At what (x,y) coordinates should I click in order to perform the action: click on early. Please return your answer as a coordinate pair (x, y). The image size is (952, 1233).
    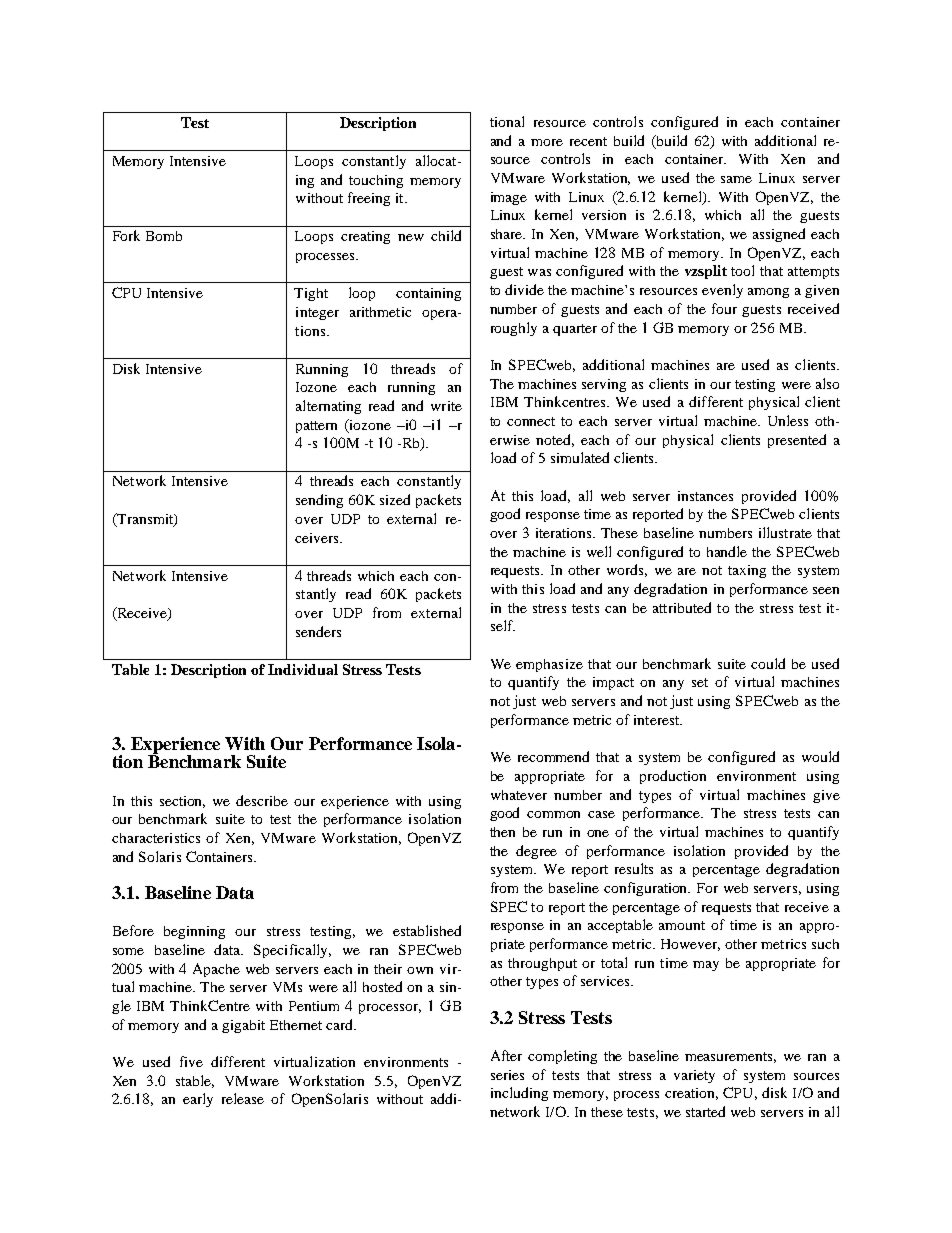
    Looking at the image, I should click on (198, 1100).
